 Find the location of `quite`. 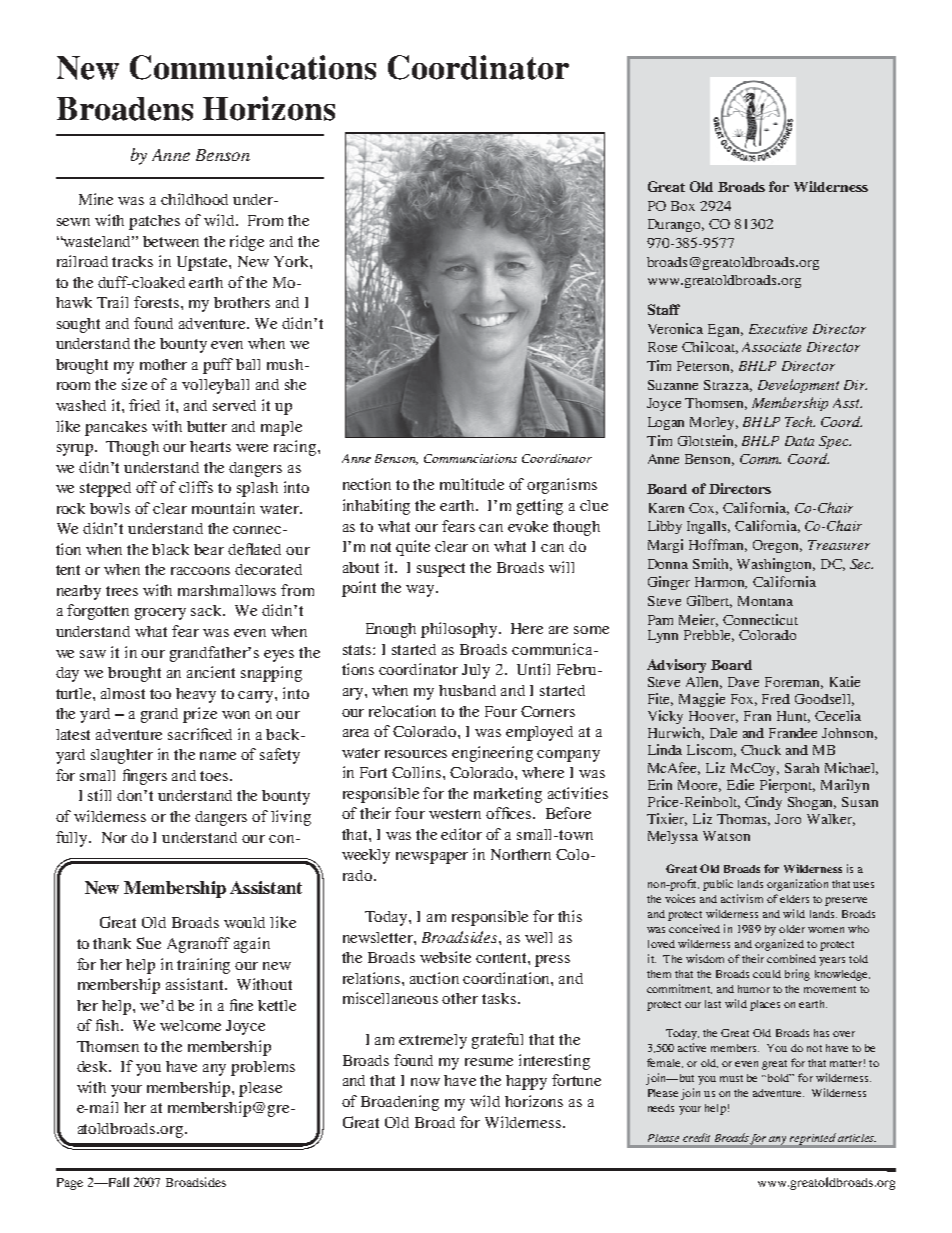

quite is located at coordinates (413, 548).
